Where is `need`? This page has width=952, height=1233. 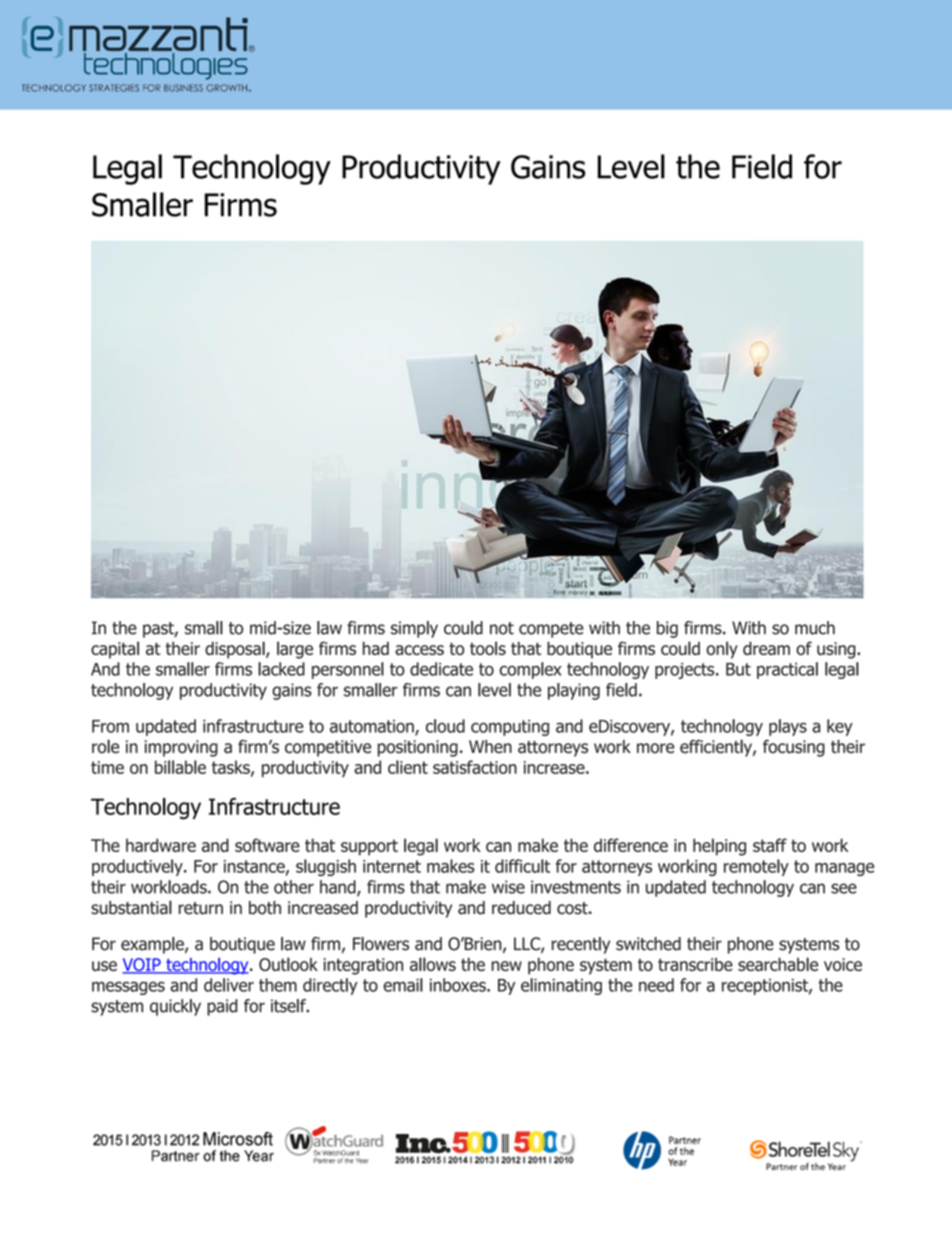
need is located at coordinates (656, 985).
